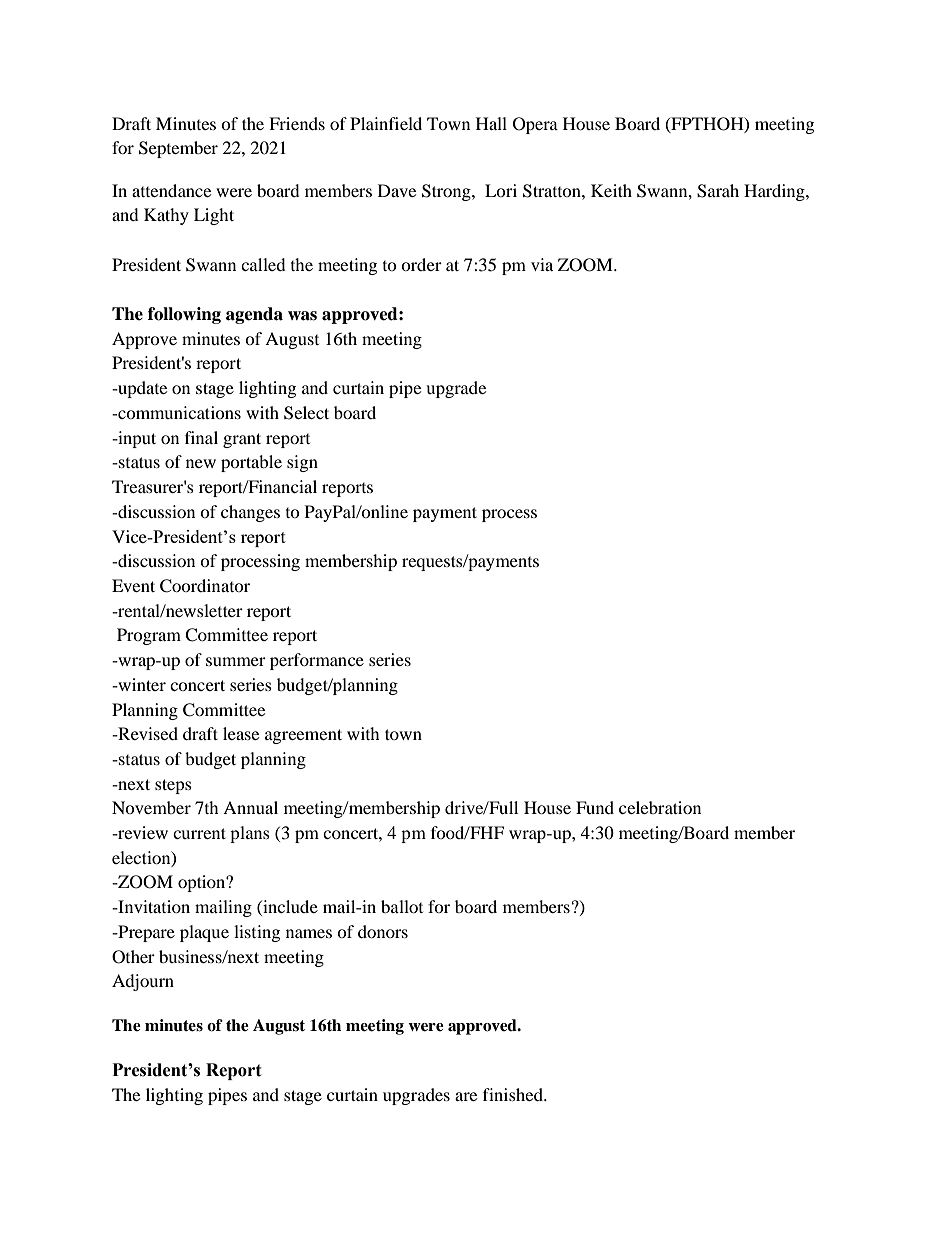  I want to click on current, so click(199, 833).
